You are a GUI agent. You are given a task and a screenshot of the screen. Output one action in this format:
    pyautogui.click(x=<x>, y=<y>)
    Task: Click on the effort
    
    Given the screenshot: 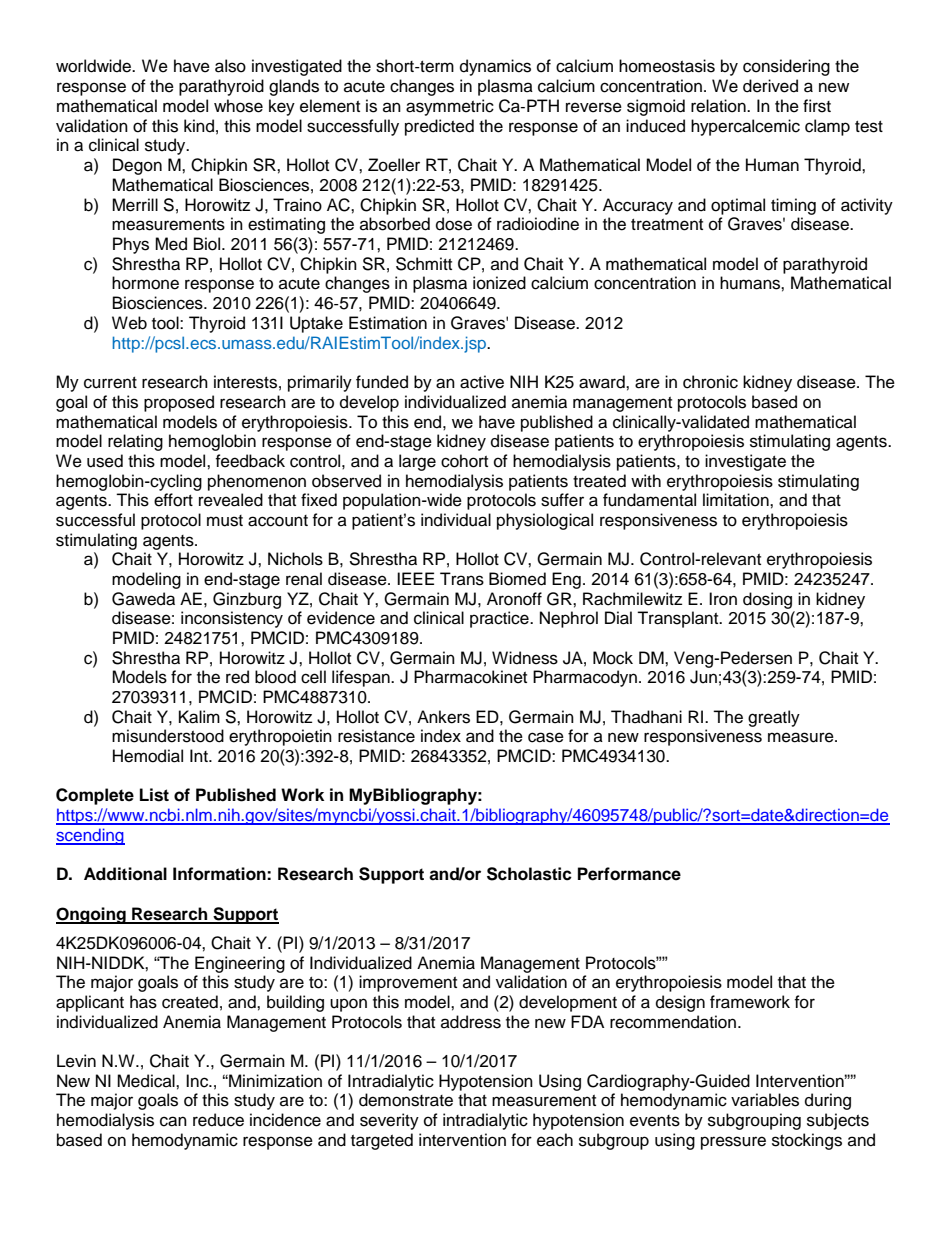 What is the action you would take?
    pyautogui.click(x=173, y=500)
